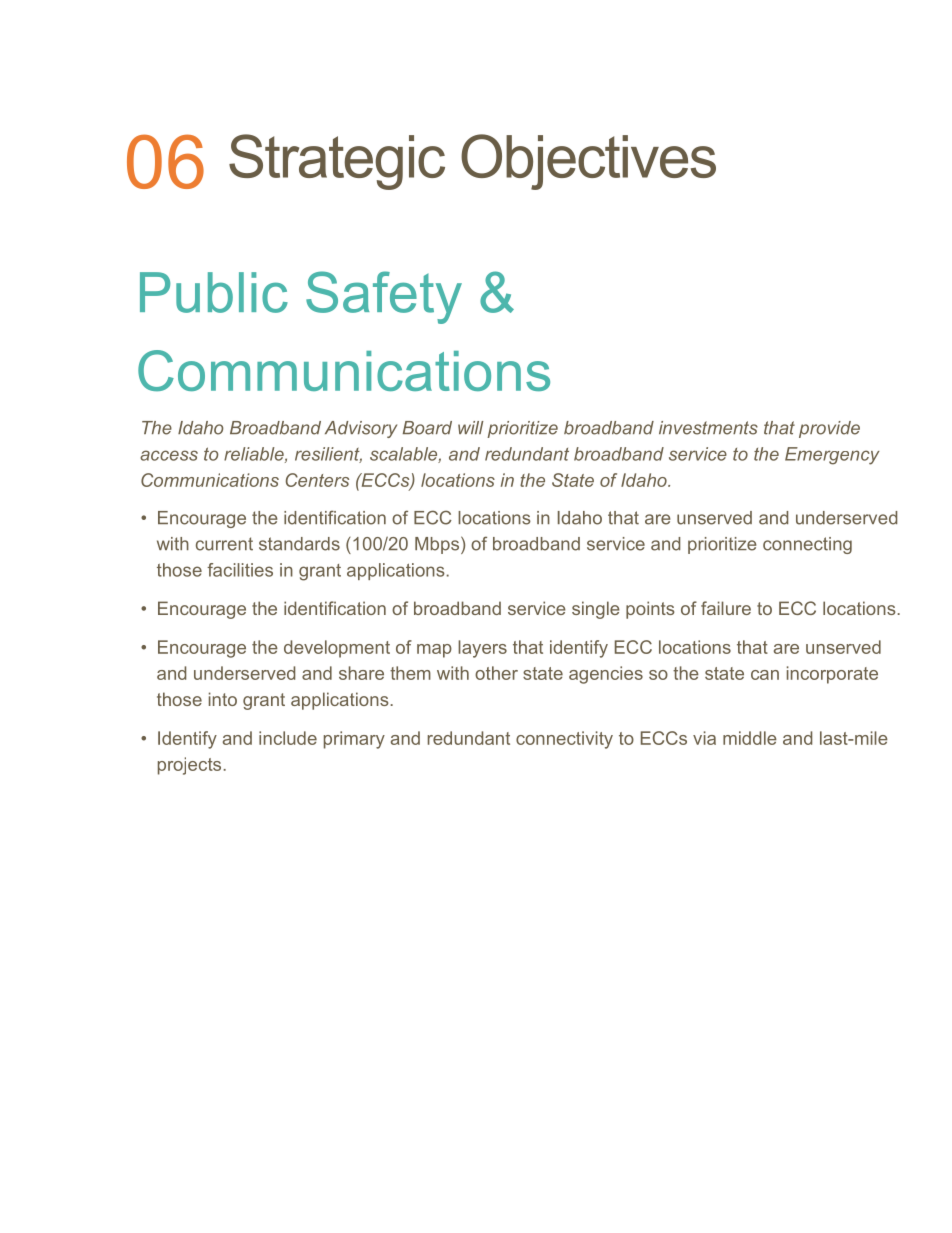  I want to click on include, so click(288, 738).
